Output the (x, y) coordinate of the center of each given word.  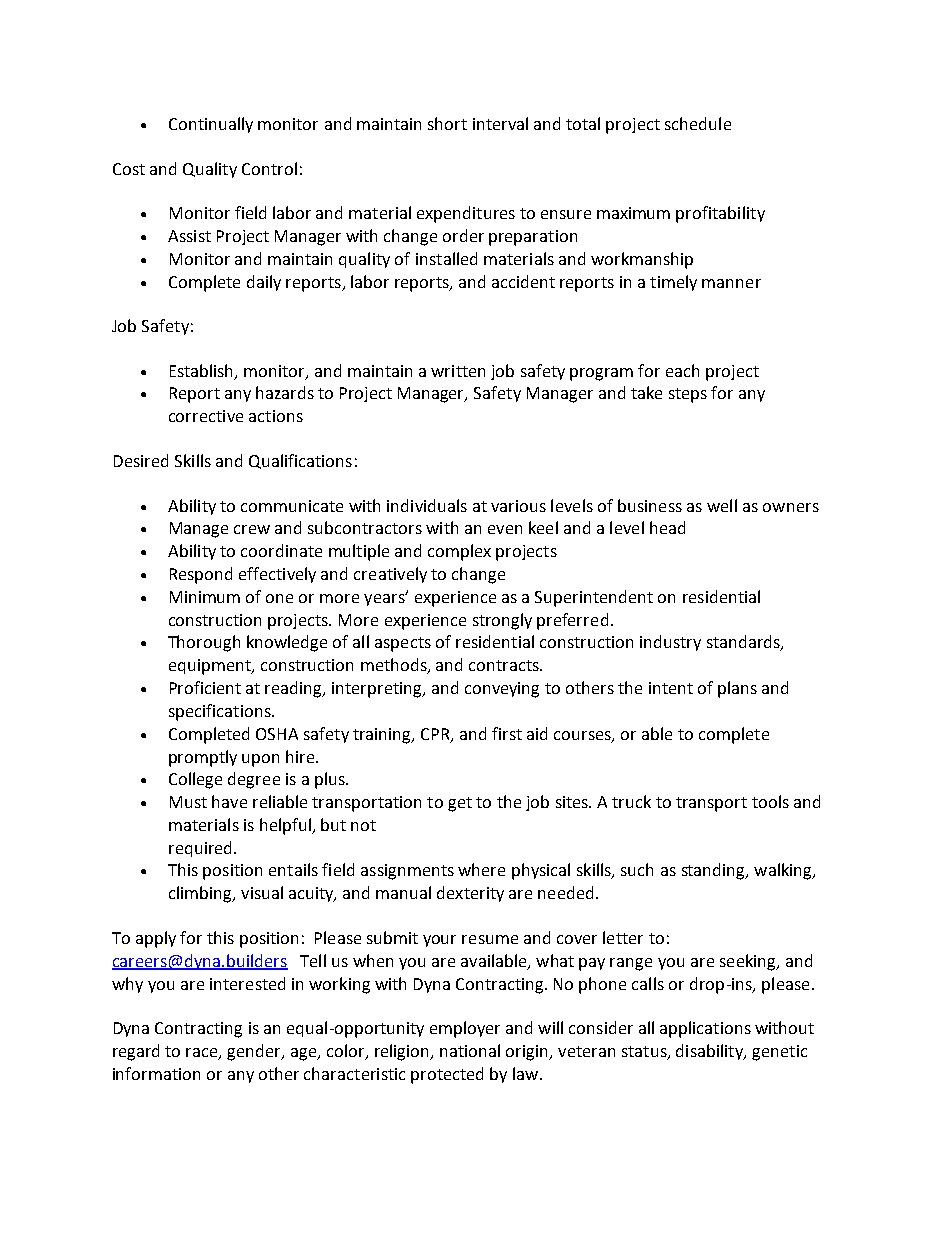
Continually (211, 125)
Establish (203, 371)
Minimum (205, 597)
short (447, 123)
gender (255, 1052)
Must (188, 802)
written (458, 371)
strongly (502, 621)
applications (705, 1029)
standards (744, 643)
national (470, 1050)
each (682, 370)
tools (770, 801)
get (460, 804)
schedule (698, 123)
